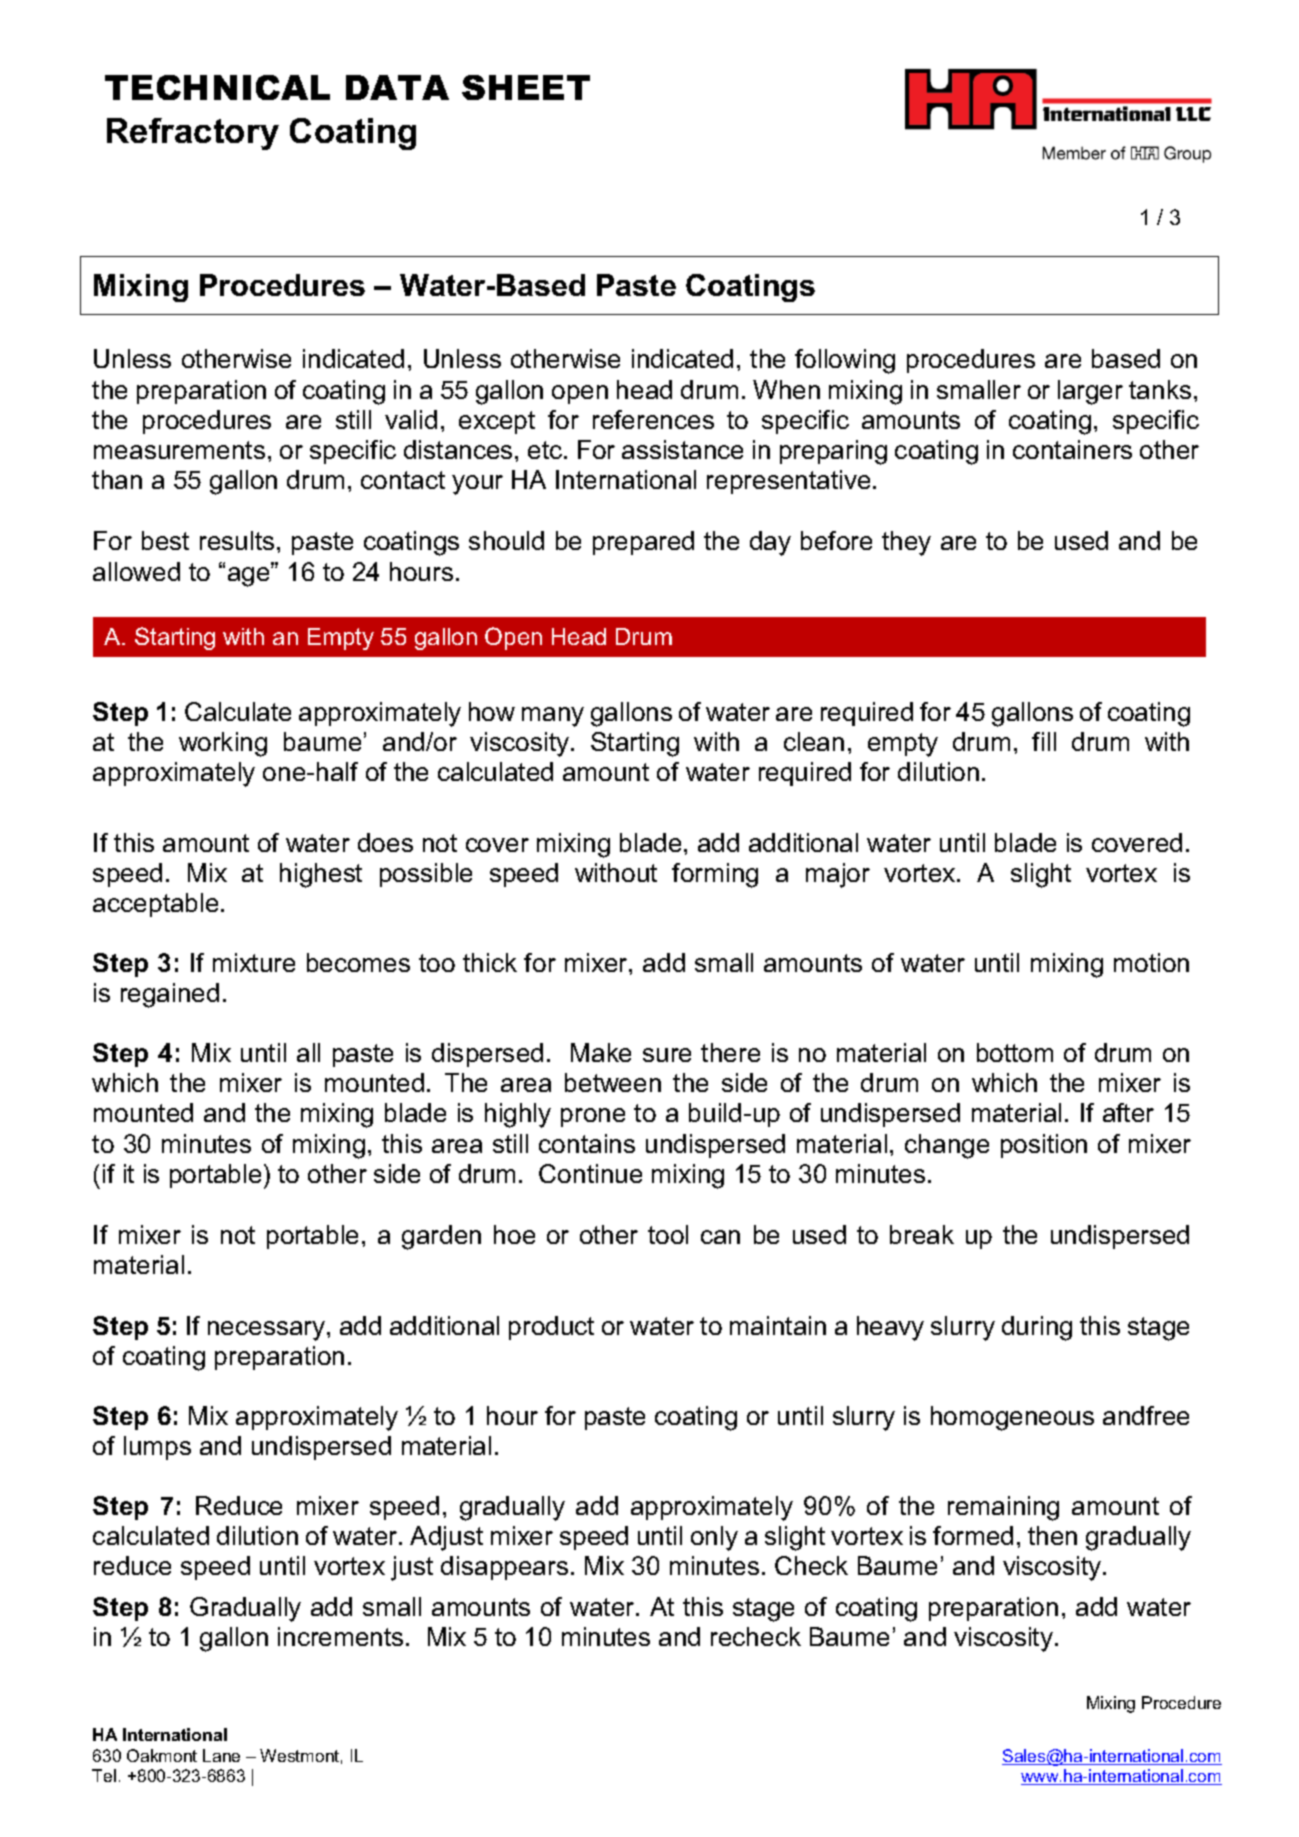 This image has height=1837, width=1299. What do you see at coordinates (221, 1755) in the image?
I see `Lane` at bounding box center [221, 1755].
